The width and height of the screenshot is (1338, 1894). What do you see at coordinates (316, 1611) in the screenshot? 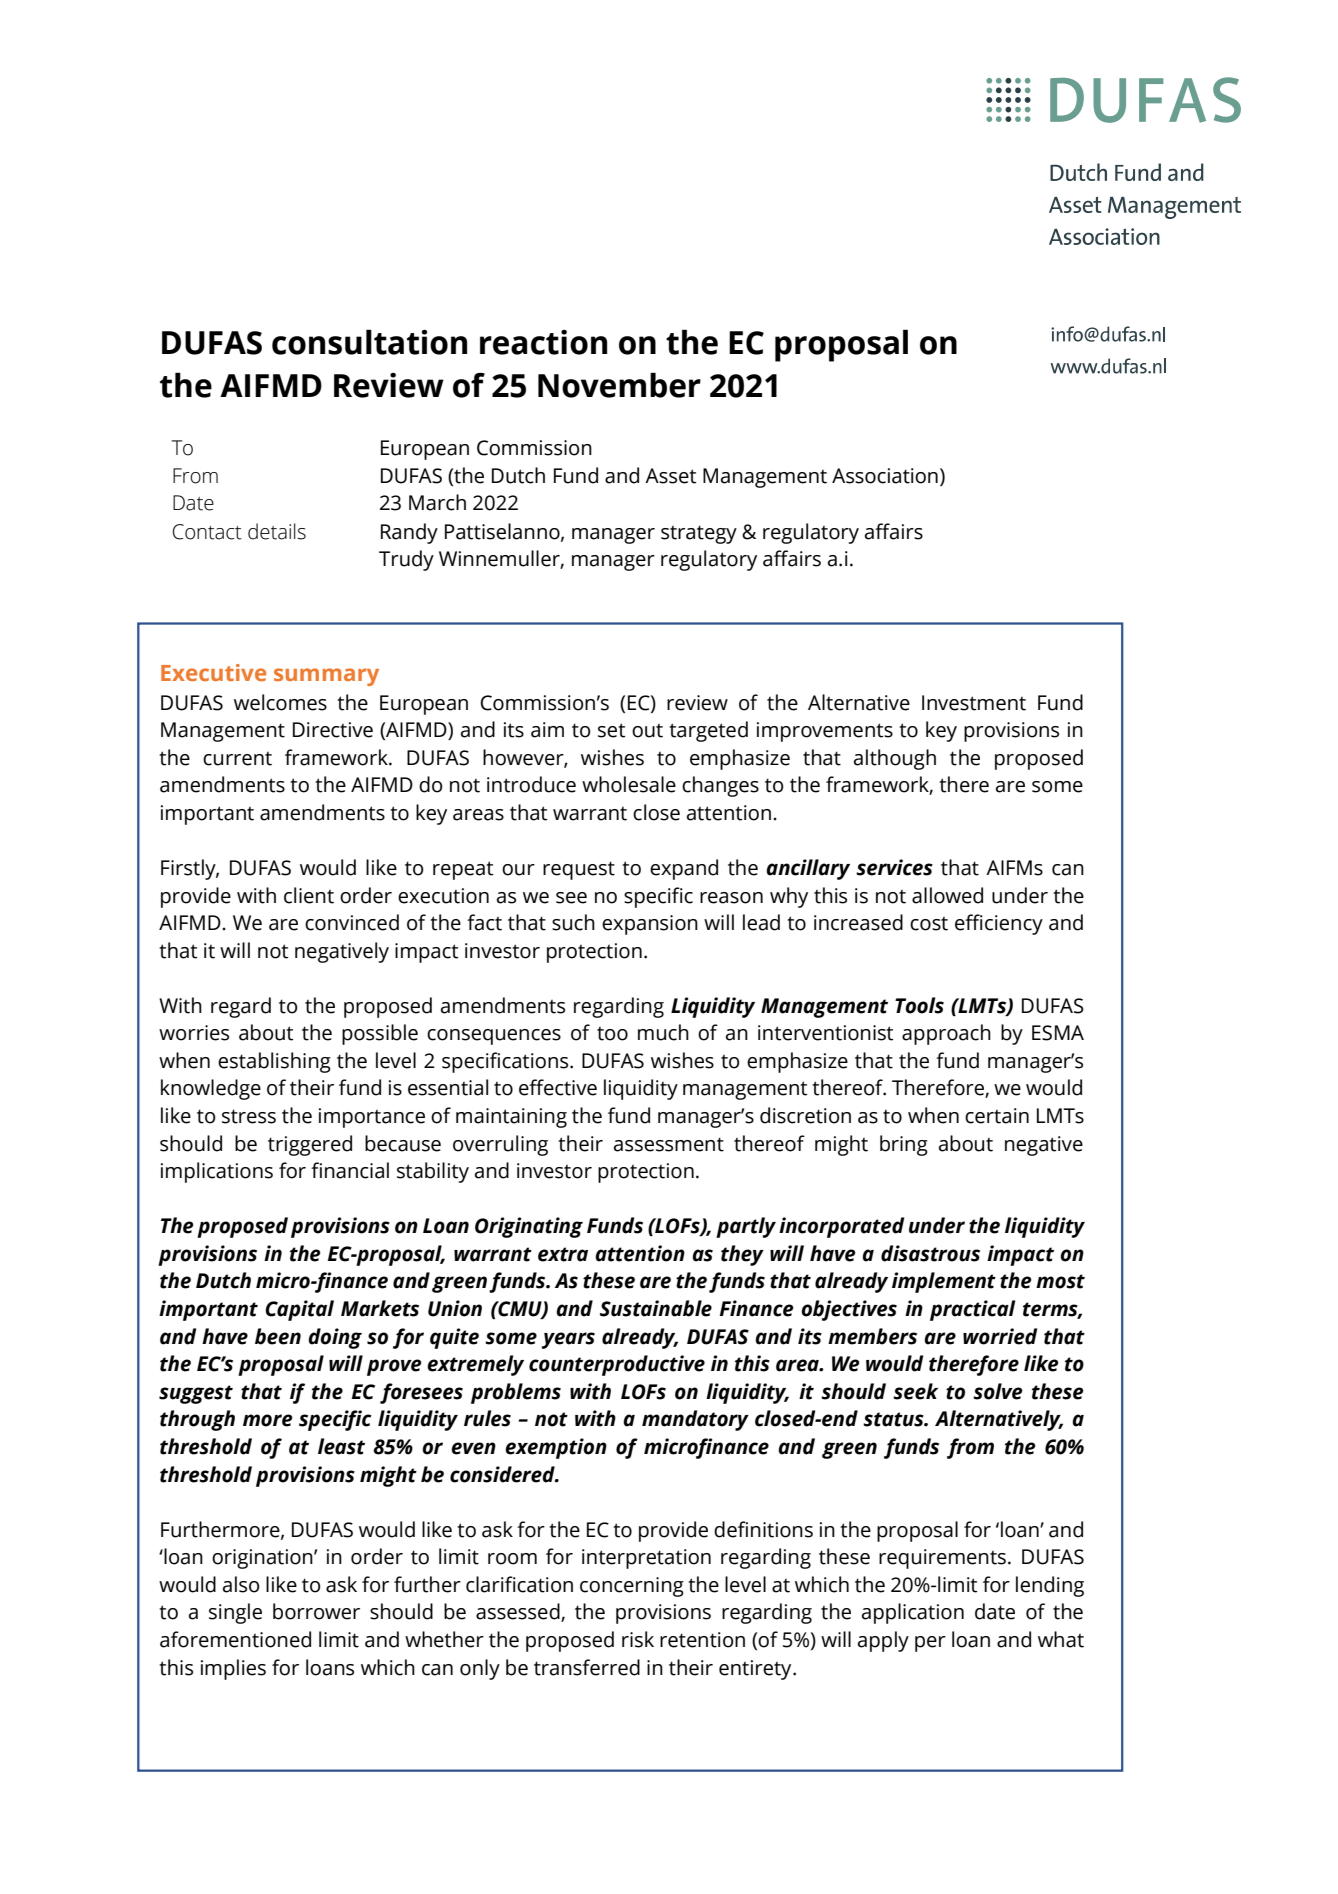
I see `borrower` at bounding box center [316, 1611].
